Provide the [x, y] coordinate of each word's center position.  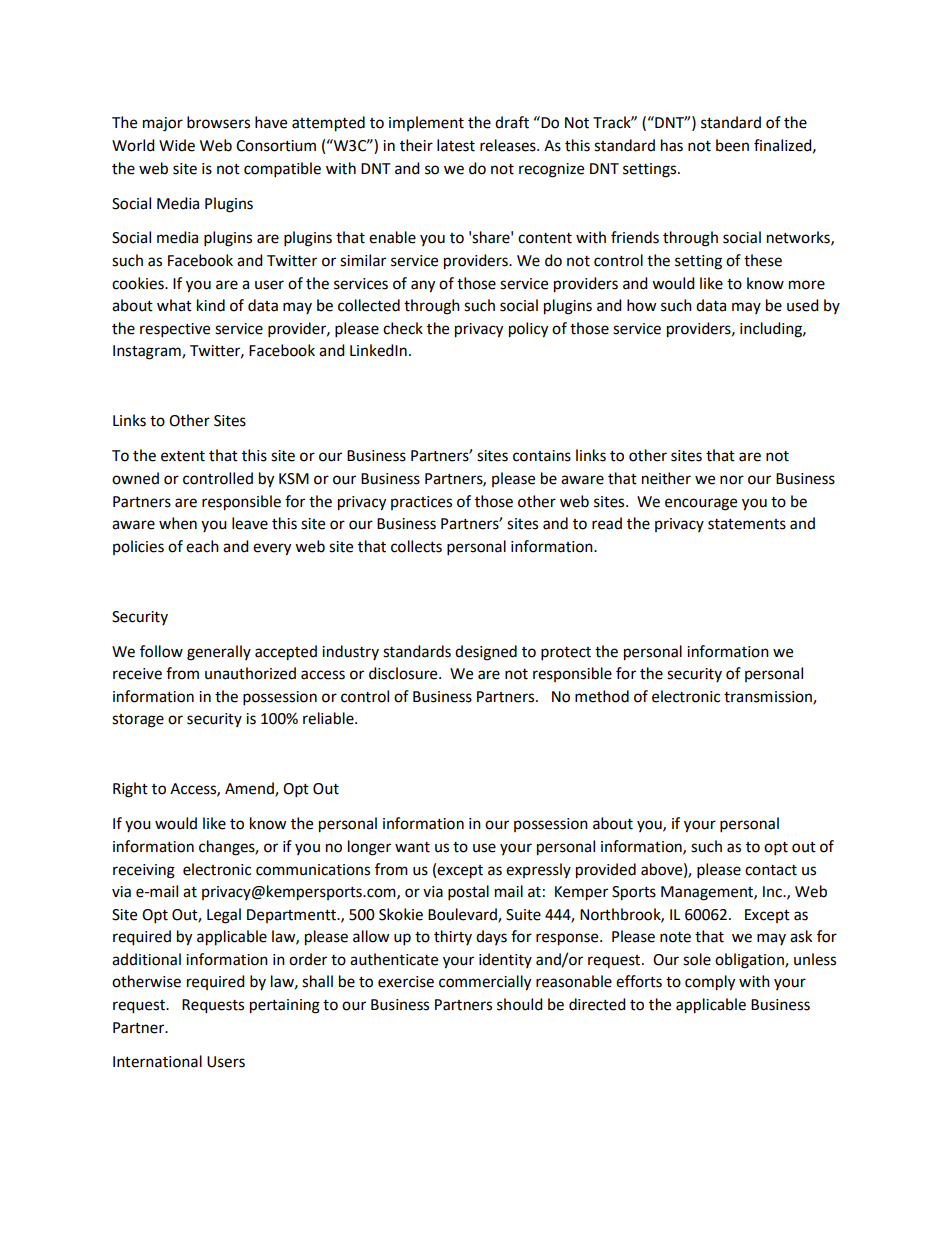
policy [528, 330]
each [202, 546]
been [732, 145]
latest [456, 145]
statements [747, 524]
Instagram [148, 352]
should [520, 1004]
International [157, 1061]
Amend [250, 789]
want [412, 847]
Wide [177, 145]
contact [771, 870]
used [803, 305]
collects [416, 546]
